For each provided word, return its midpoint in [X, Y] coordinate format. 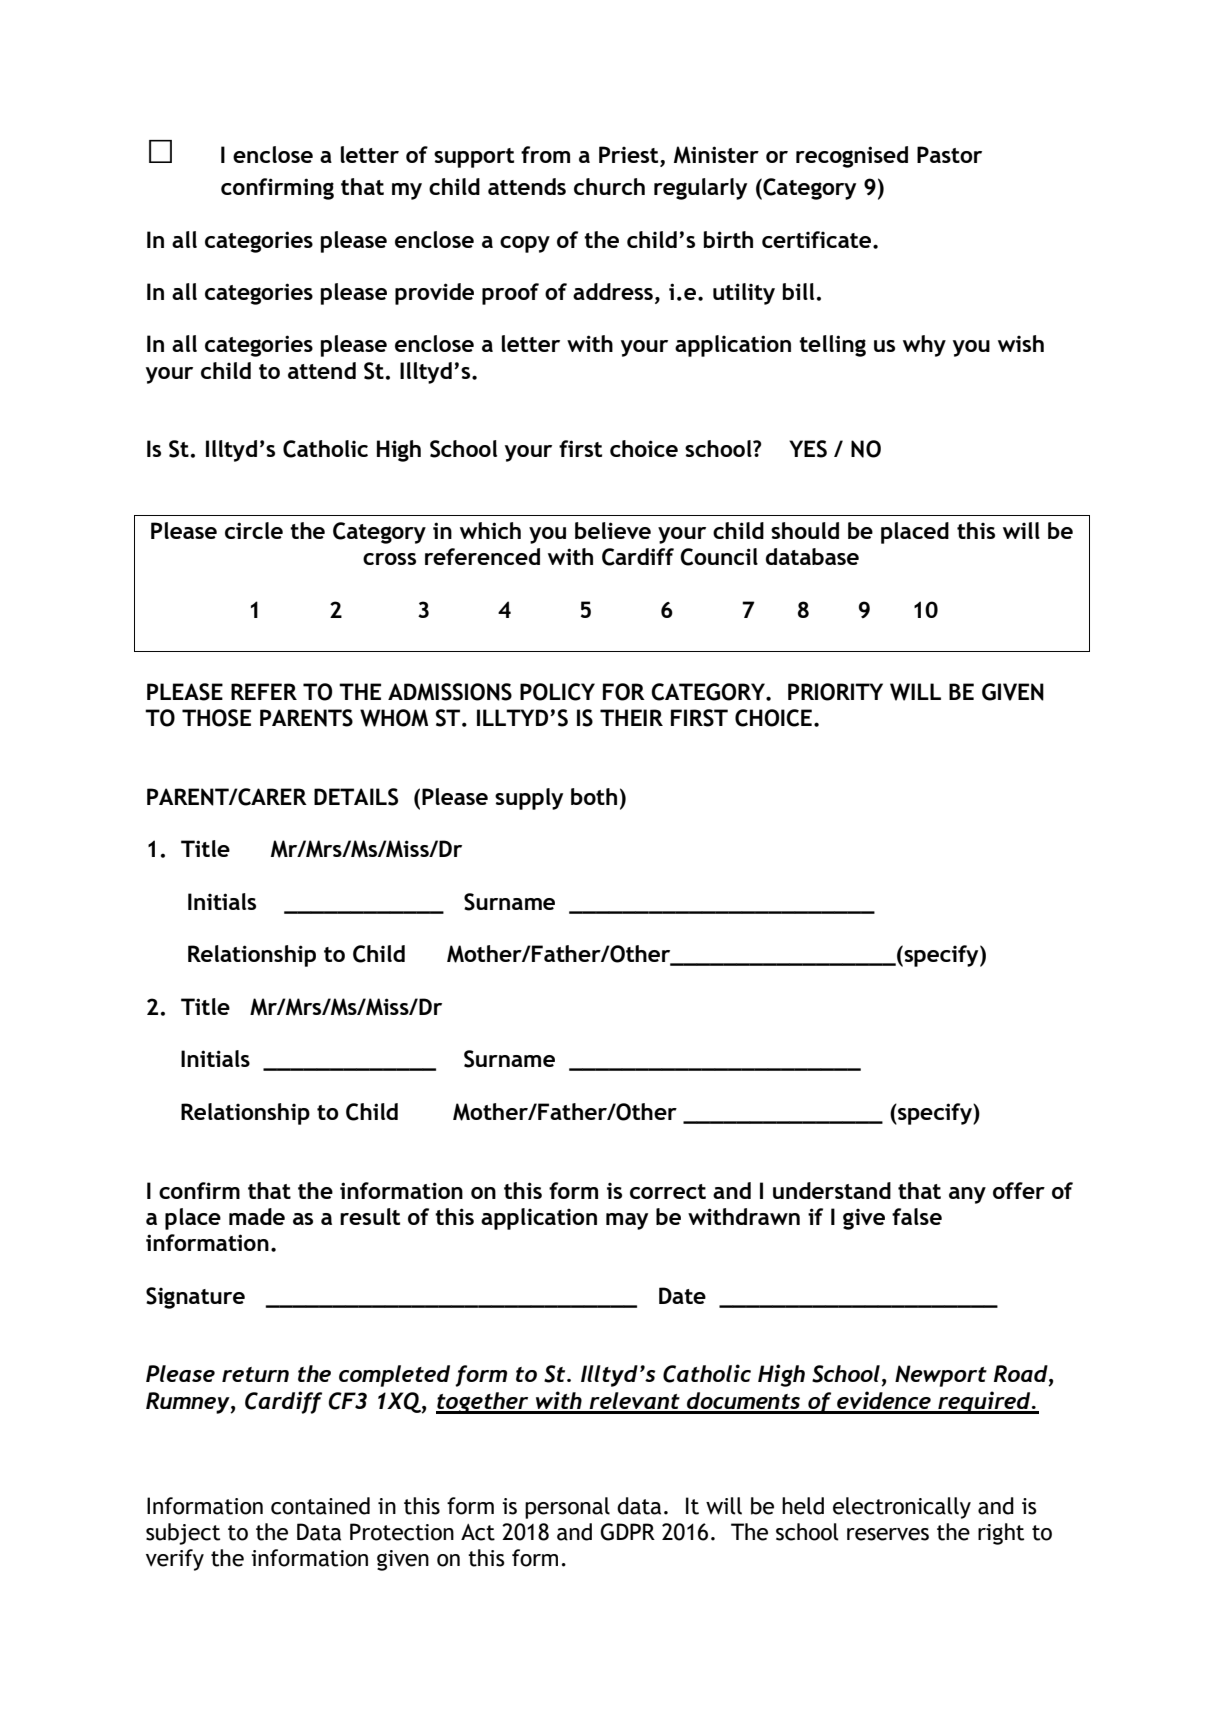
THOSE [216, 718]
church [609, 186]
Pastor [949, 154]
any [967, 1195]
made [257, 1216]
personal [567, 1508]
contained [320, 1506]
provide [434, 294]
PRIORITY [835, 692]
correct [668, 1191]
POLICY [557, 692]
